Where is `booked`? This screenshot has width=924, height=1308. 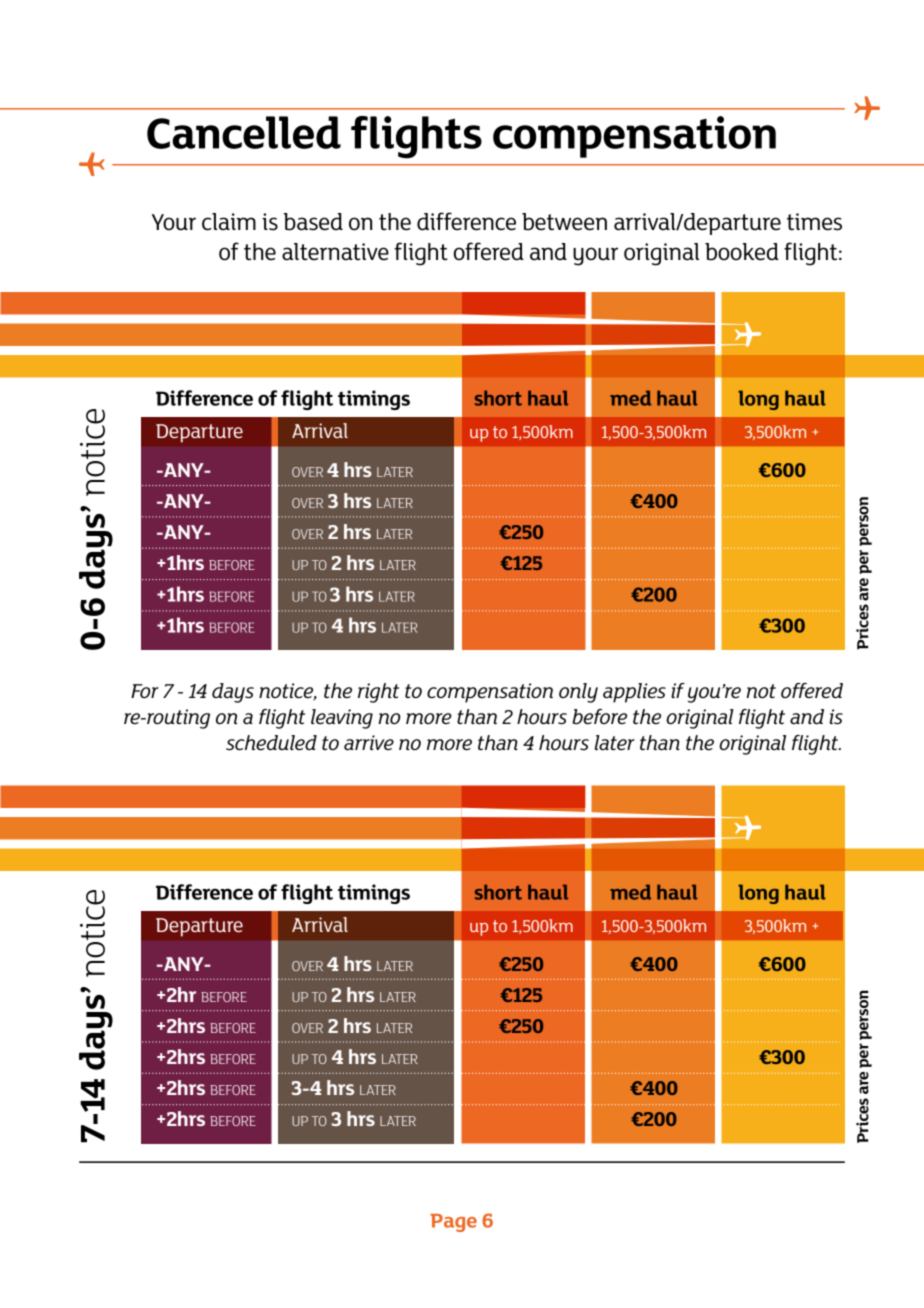 booked is located at coordinates (742, 252).
